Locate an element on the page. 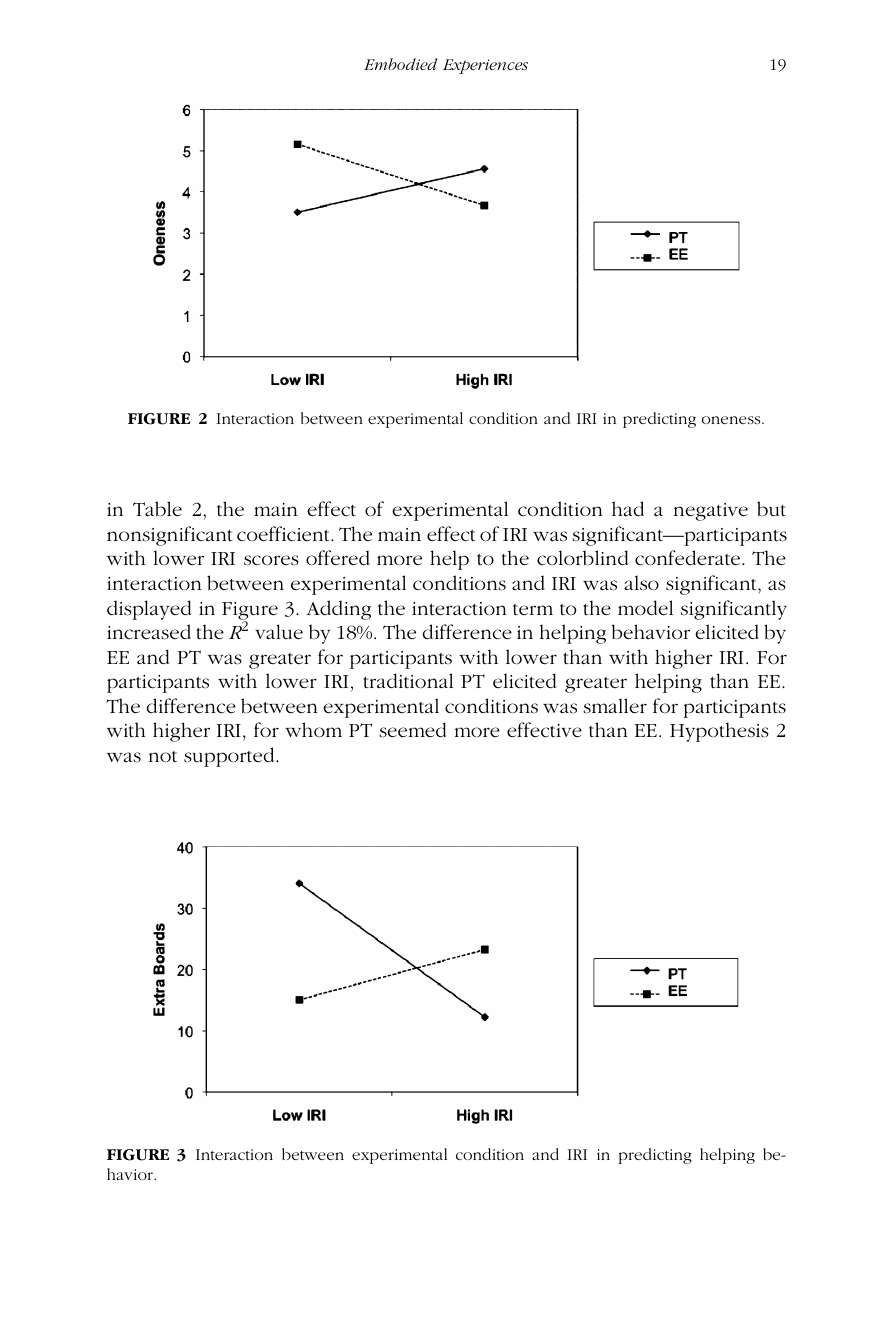 This page has height=1317, width=896. Hypothesis is located at coordinates (719, 732).
